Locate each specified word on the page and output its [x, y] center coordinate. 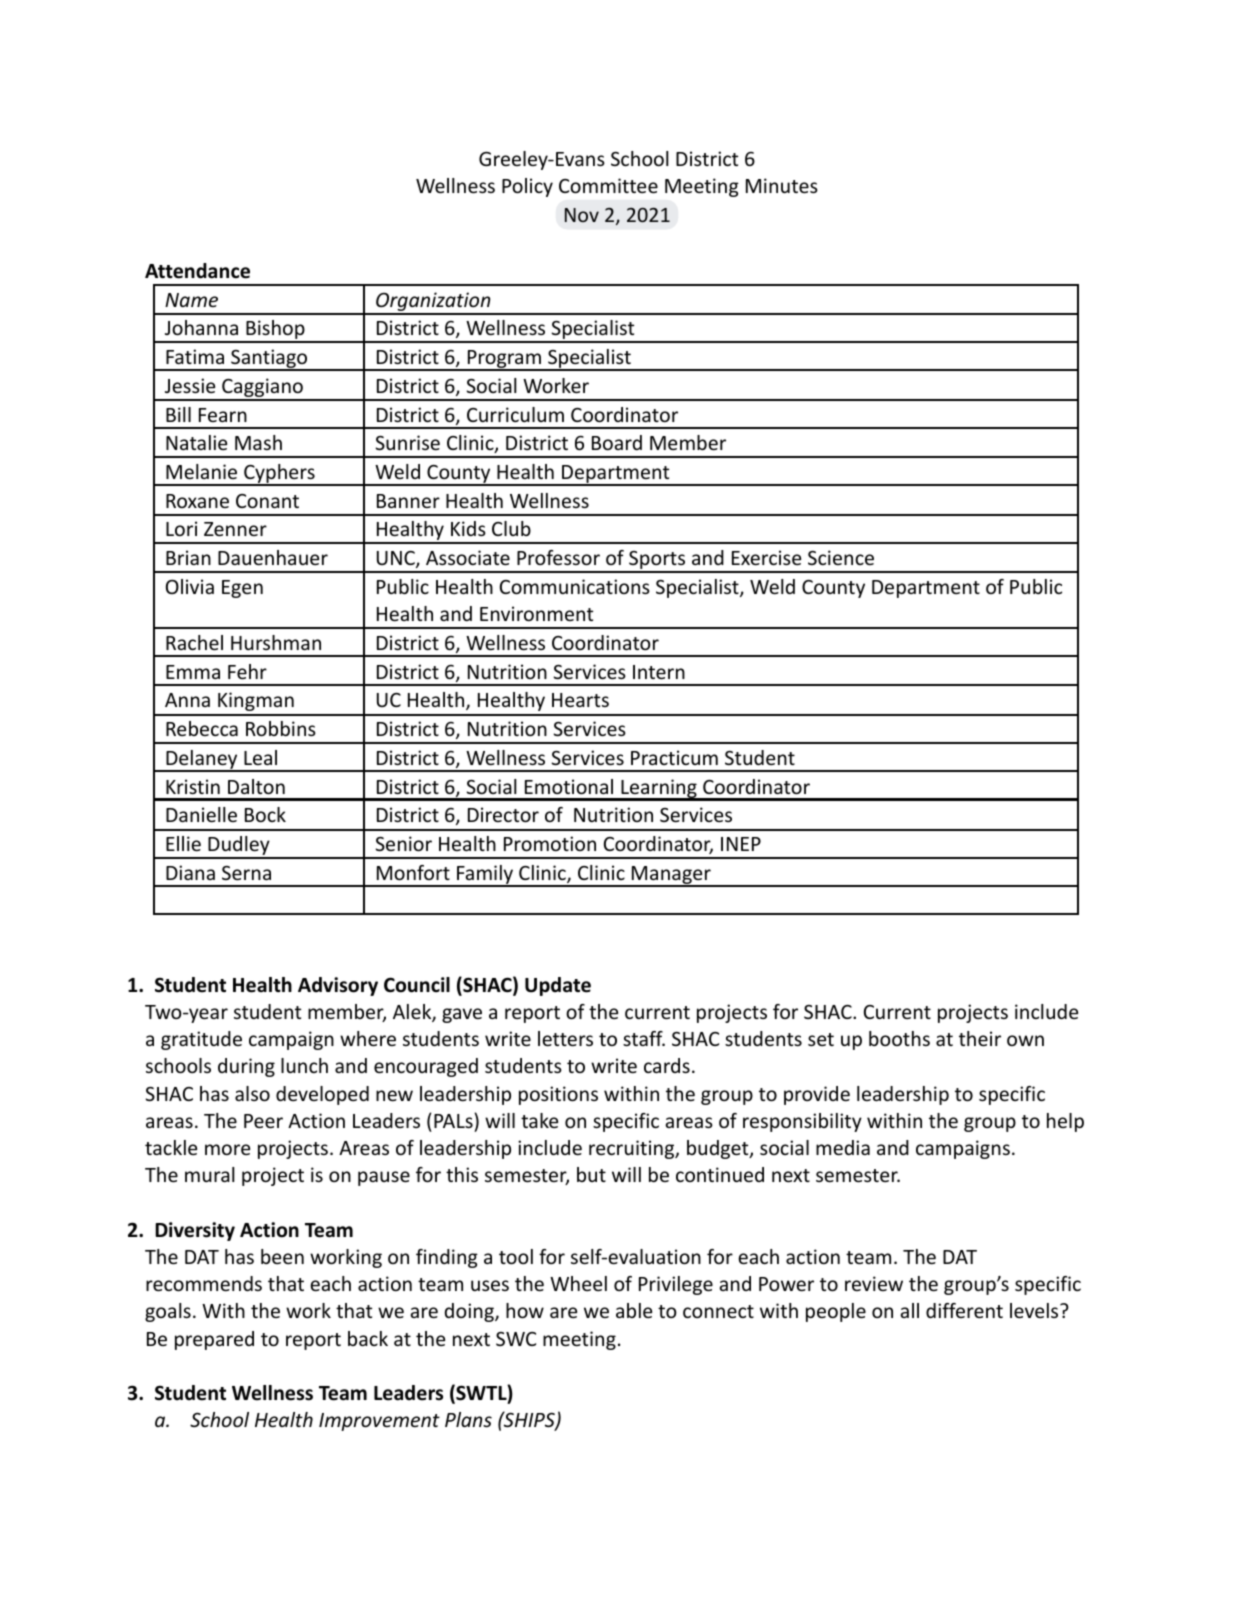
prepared [214, 1340]
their [980, 1038]
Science [841, 557]
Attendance [197, 271]
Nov [582, 215]
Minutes [782, 185]
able [634, 1310]
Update [558, 986]
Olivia [190, 586]
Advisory [338, 986]
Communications [575, 586]
